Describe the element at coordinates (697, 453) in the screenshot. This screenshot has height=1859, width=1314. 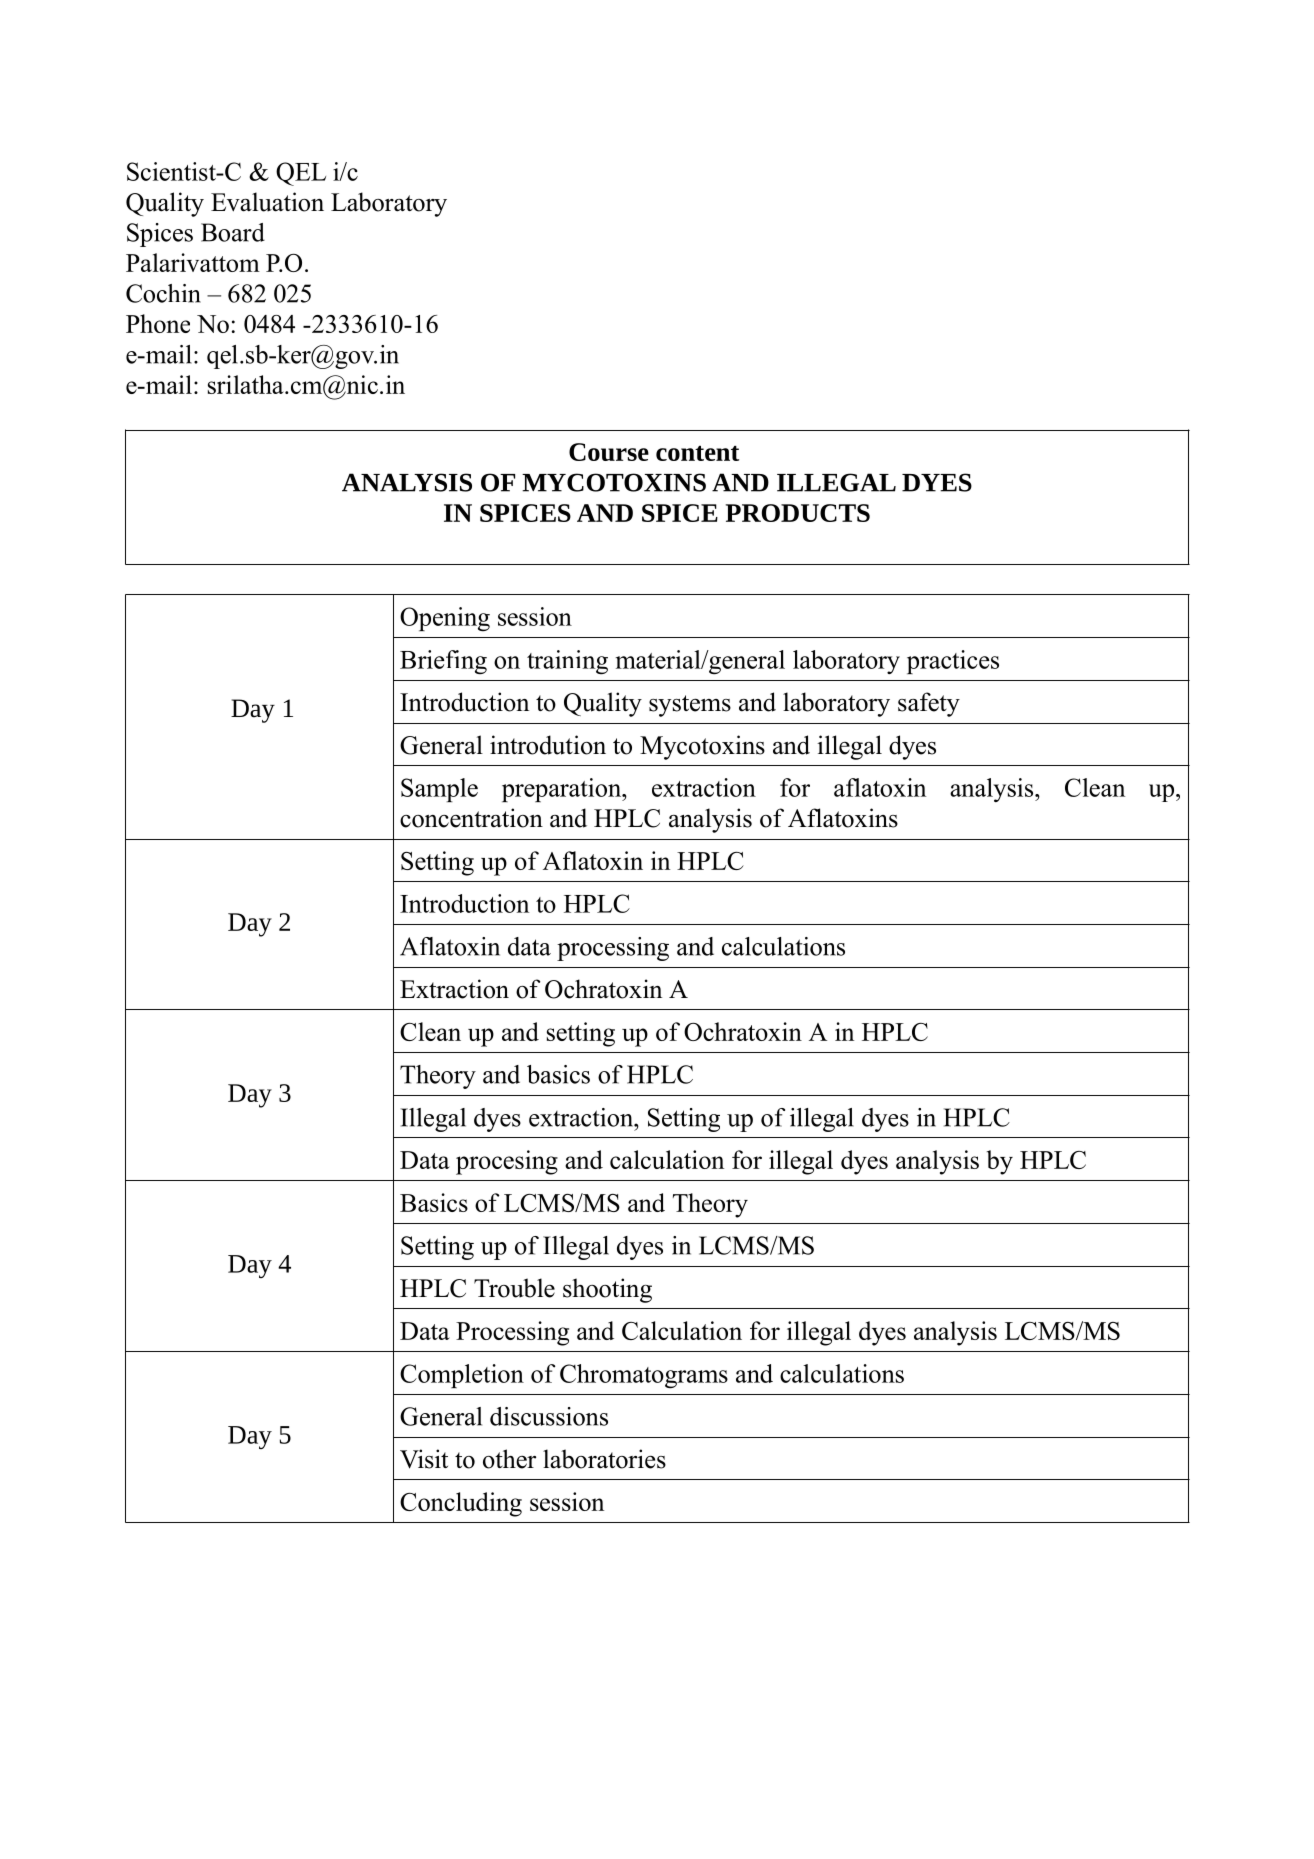
I see `content` at that location.
